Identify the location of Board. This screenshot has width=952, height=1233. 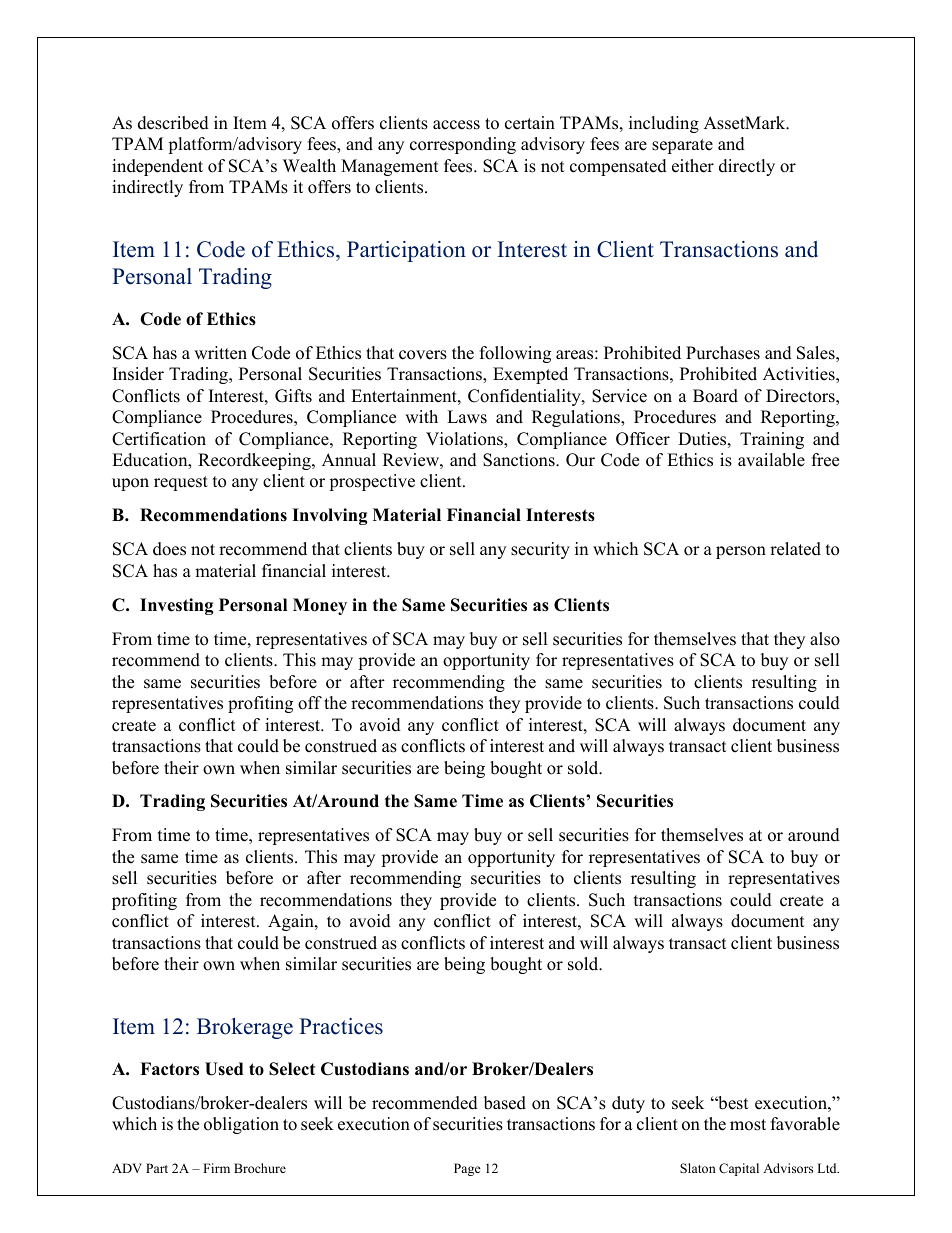
(715, 396).
